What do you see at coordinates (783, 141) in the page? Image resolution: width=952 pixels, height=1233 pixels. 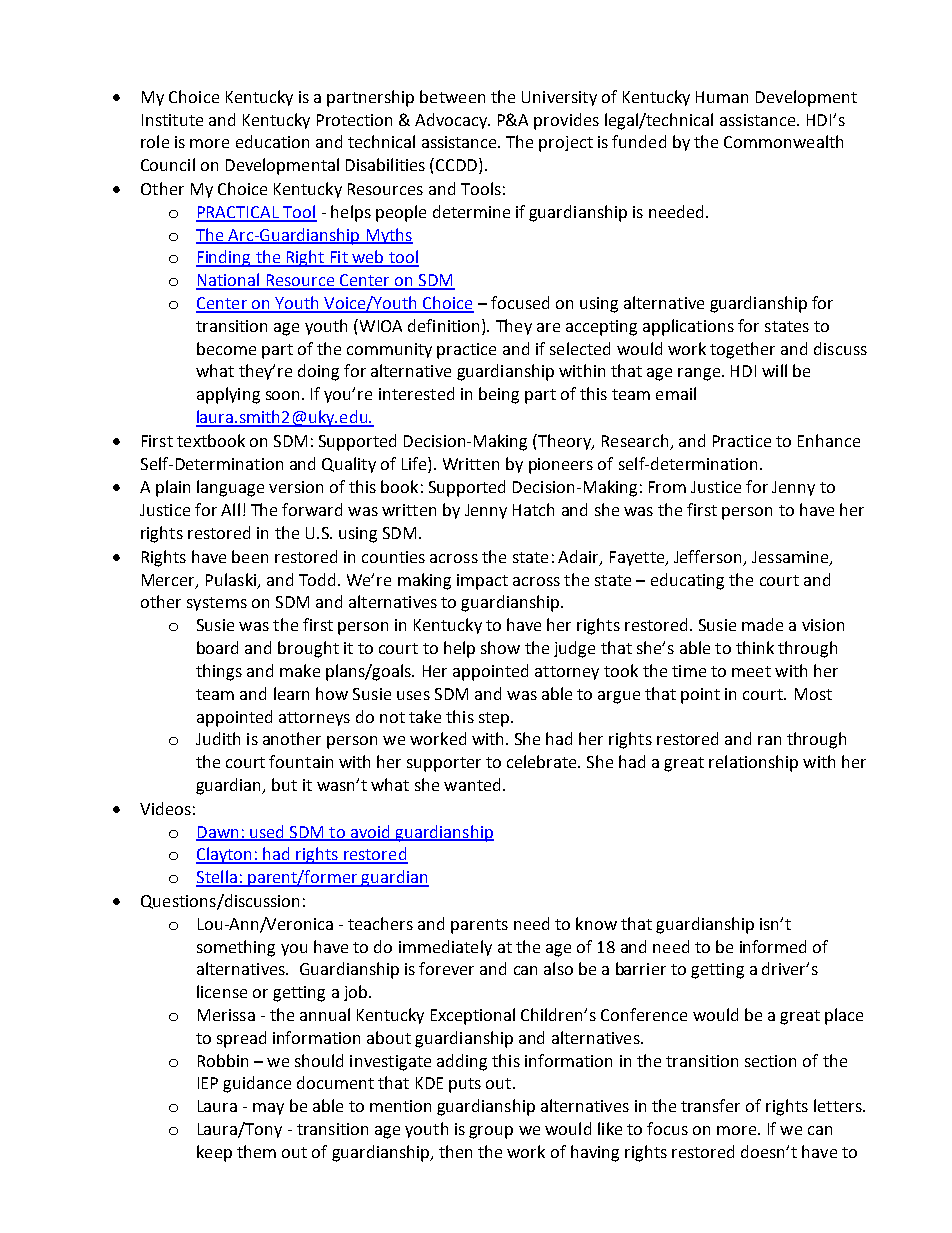 I see `Commonwealth` at bounding box center [783, 141].
